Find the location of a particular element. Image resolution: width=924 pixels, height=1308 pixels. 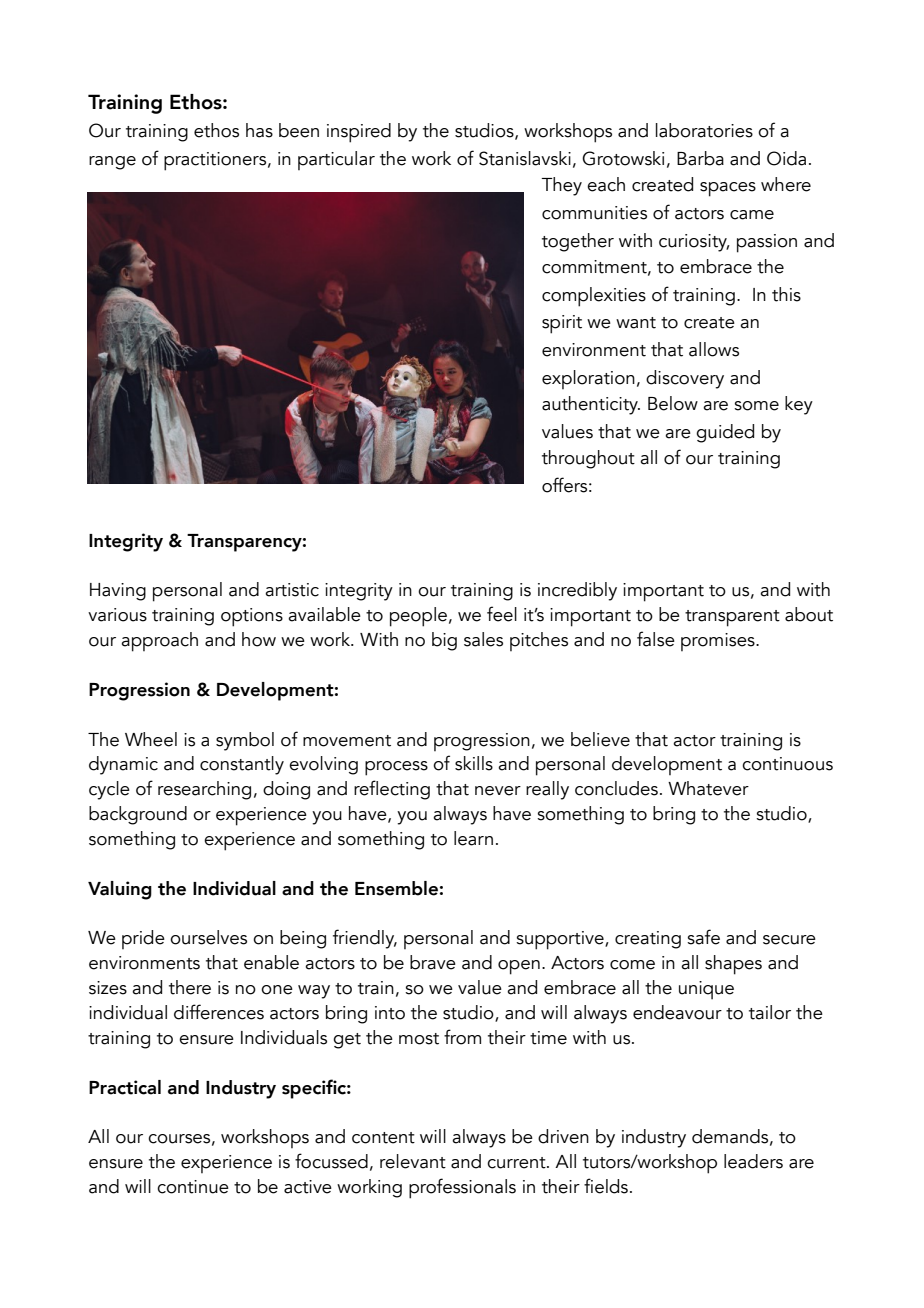

has is located at coordinates (259, 130).
